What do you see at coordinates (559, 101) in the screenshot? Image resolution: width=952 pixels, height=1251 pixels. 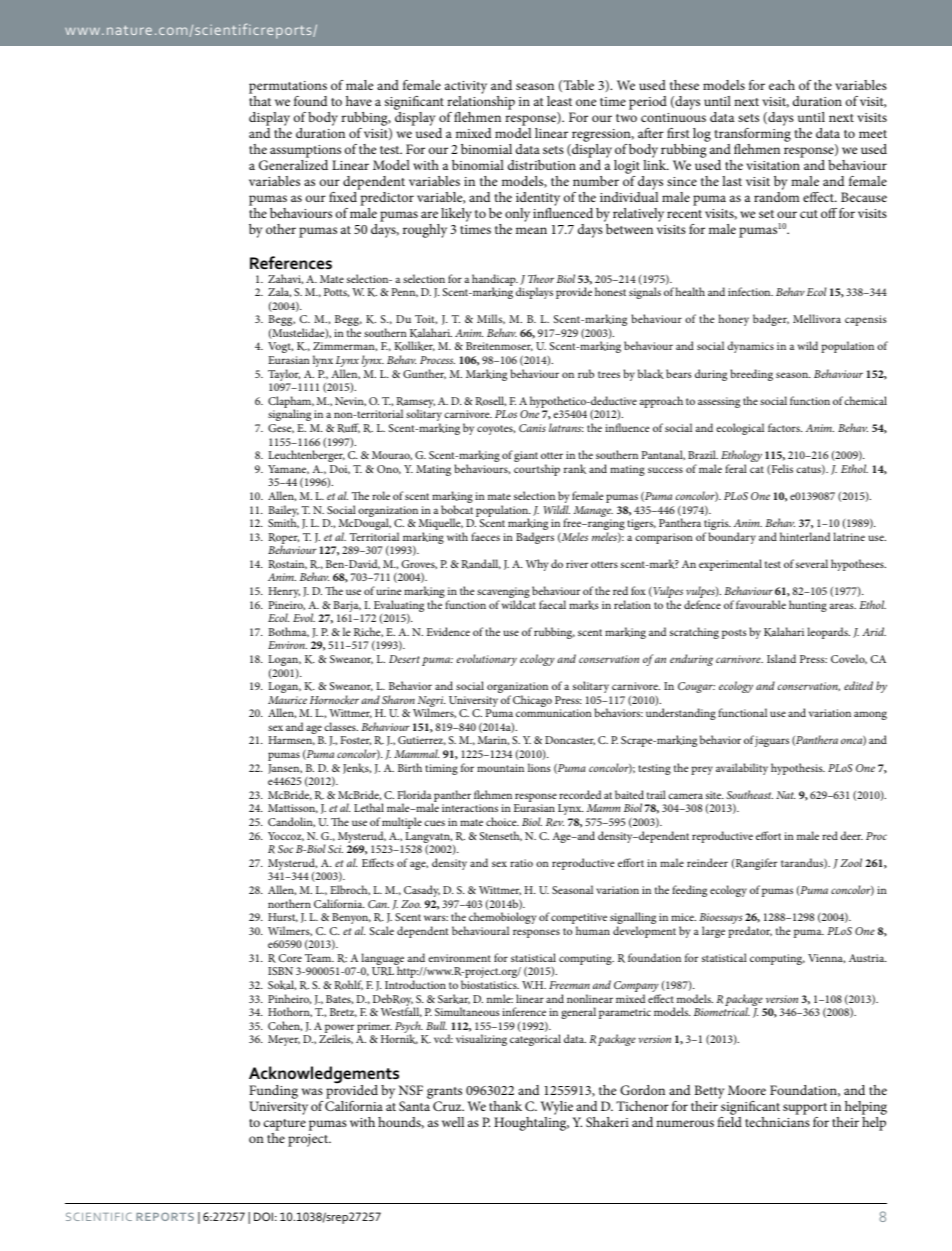 I see `least` at bounding box center [559, 101].
